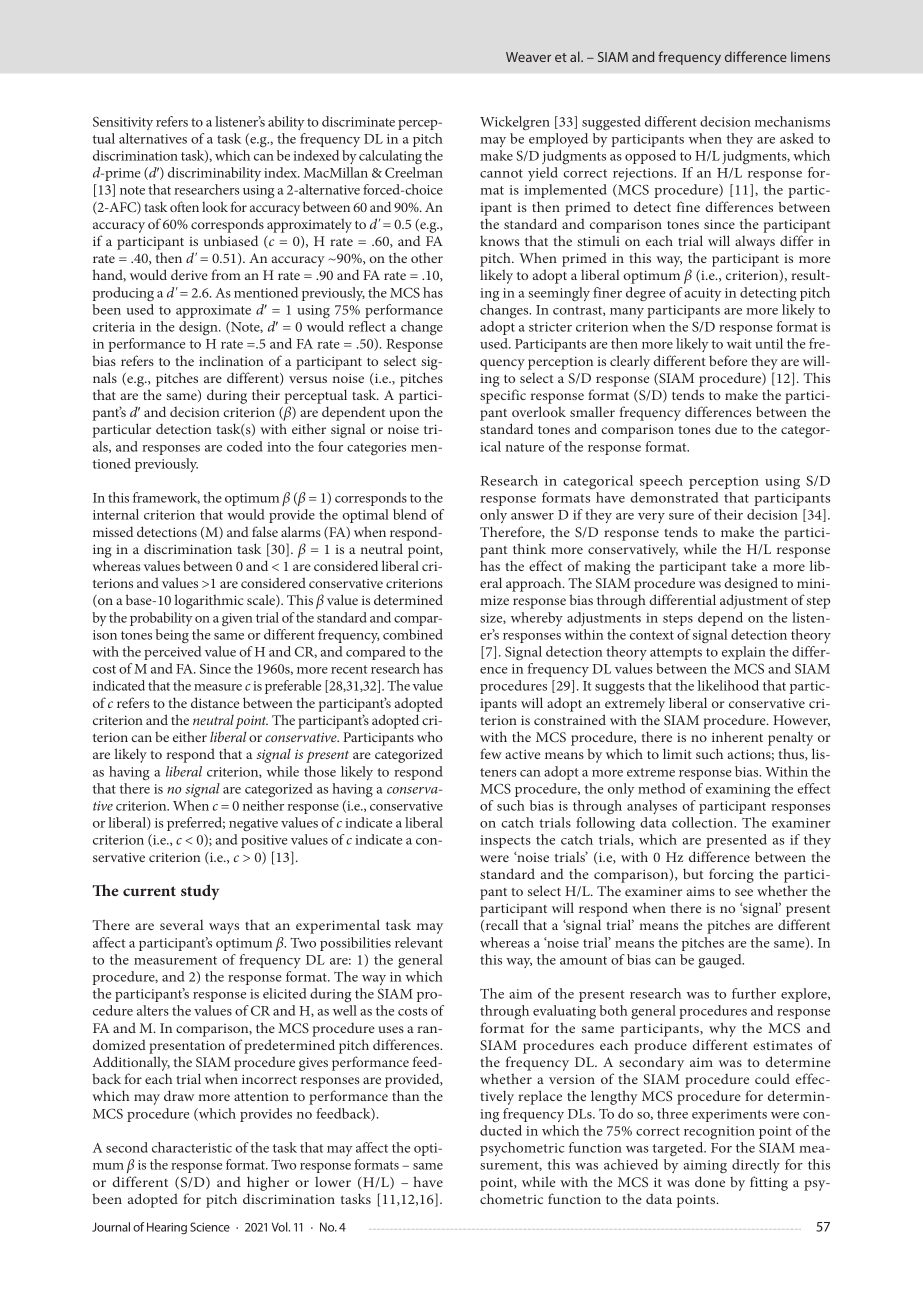  I want to click on aims, so click(700, 891).
